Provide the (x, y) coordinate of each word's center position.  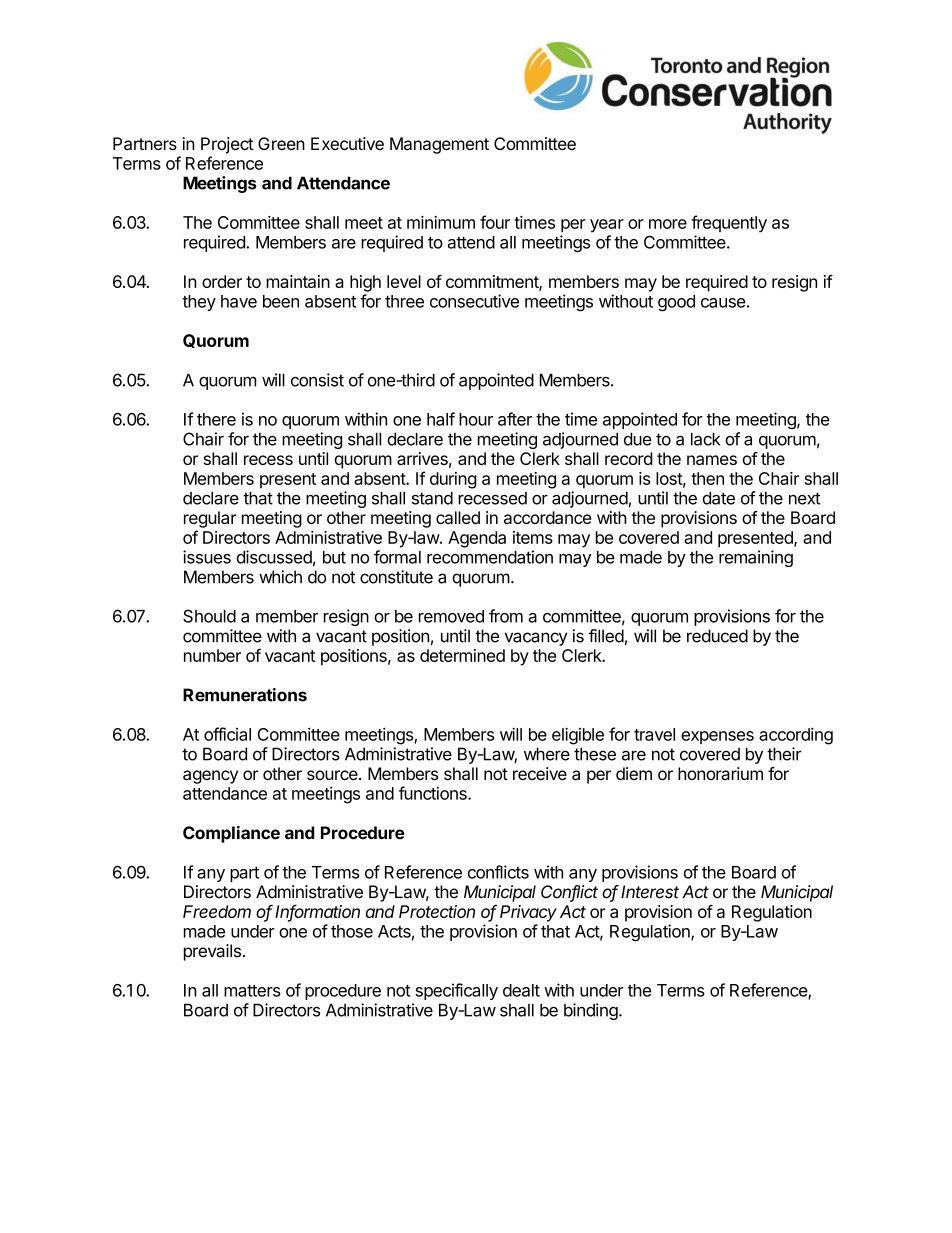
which (280, 577)
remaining (756, 558)
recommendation (490, 557)
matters (252, 991)
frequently (729, 224)
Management (439, 145)
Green (281, 143)
